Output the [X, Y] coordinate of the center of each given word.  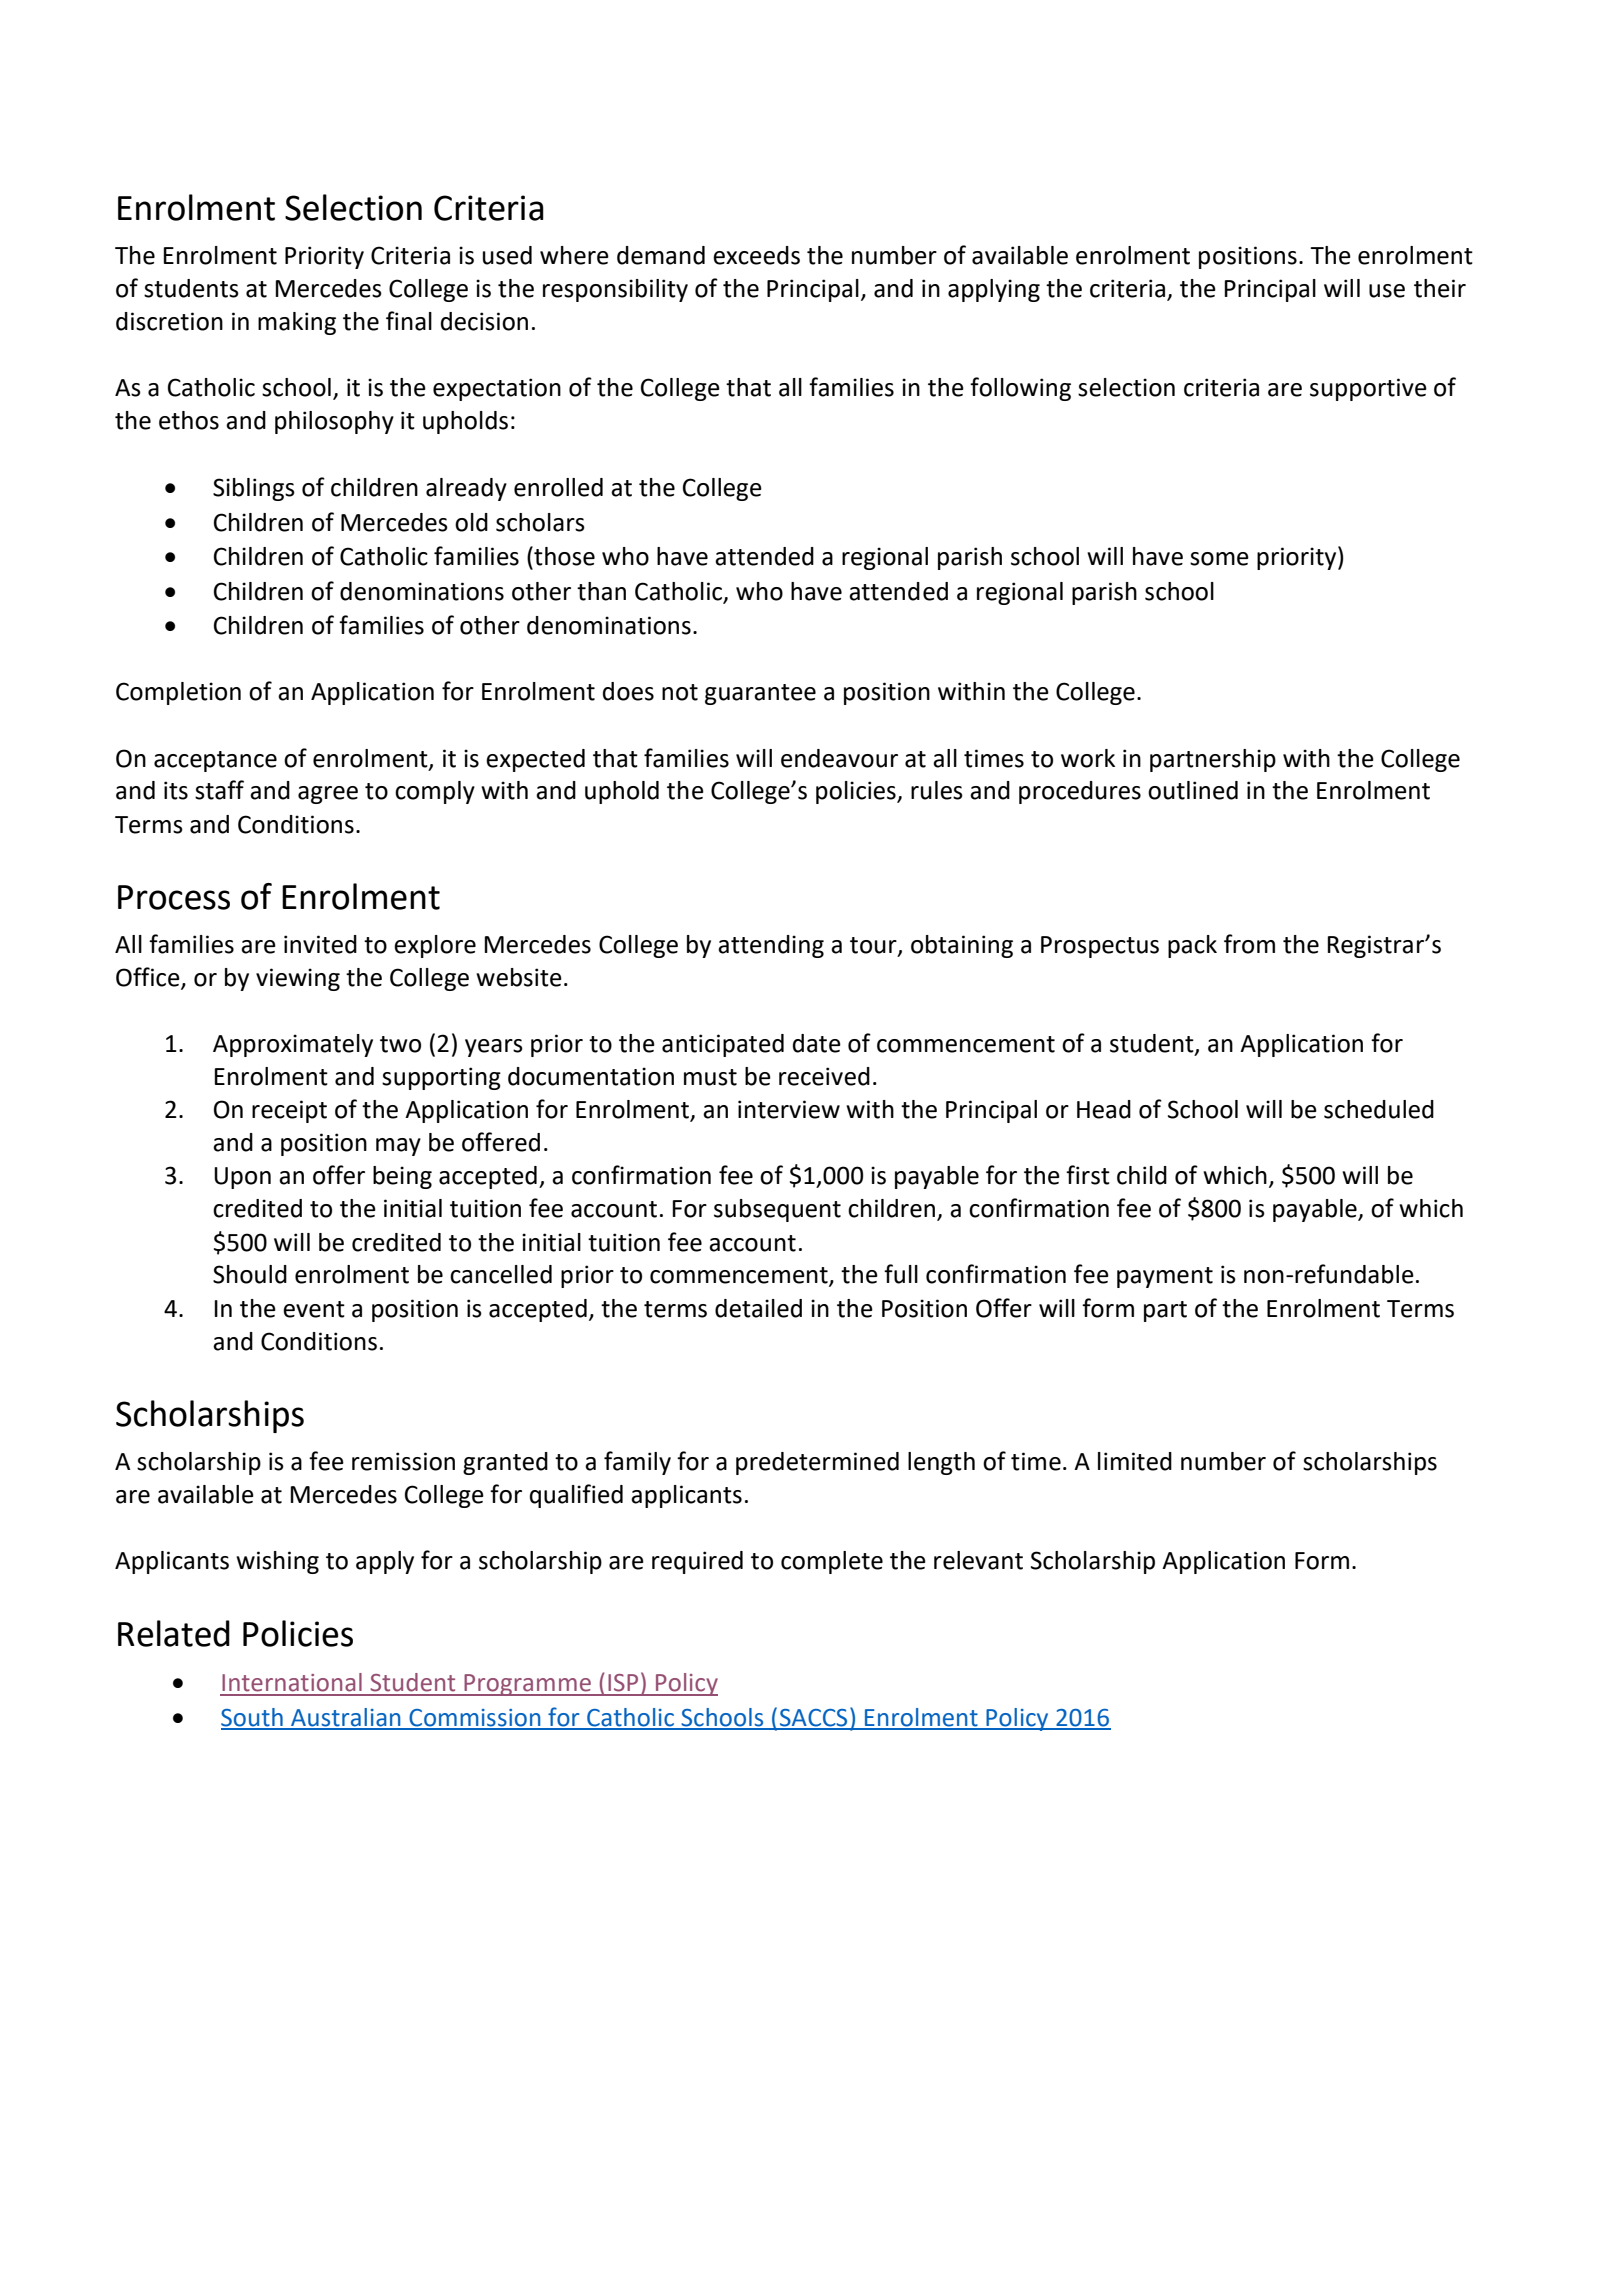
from [1249, 944]
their [1440, 288]
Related [174, 1633]
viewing [298, 979]
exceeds [756, 255]
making [297, 323]
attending [771, 946]
